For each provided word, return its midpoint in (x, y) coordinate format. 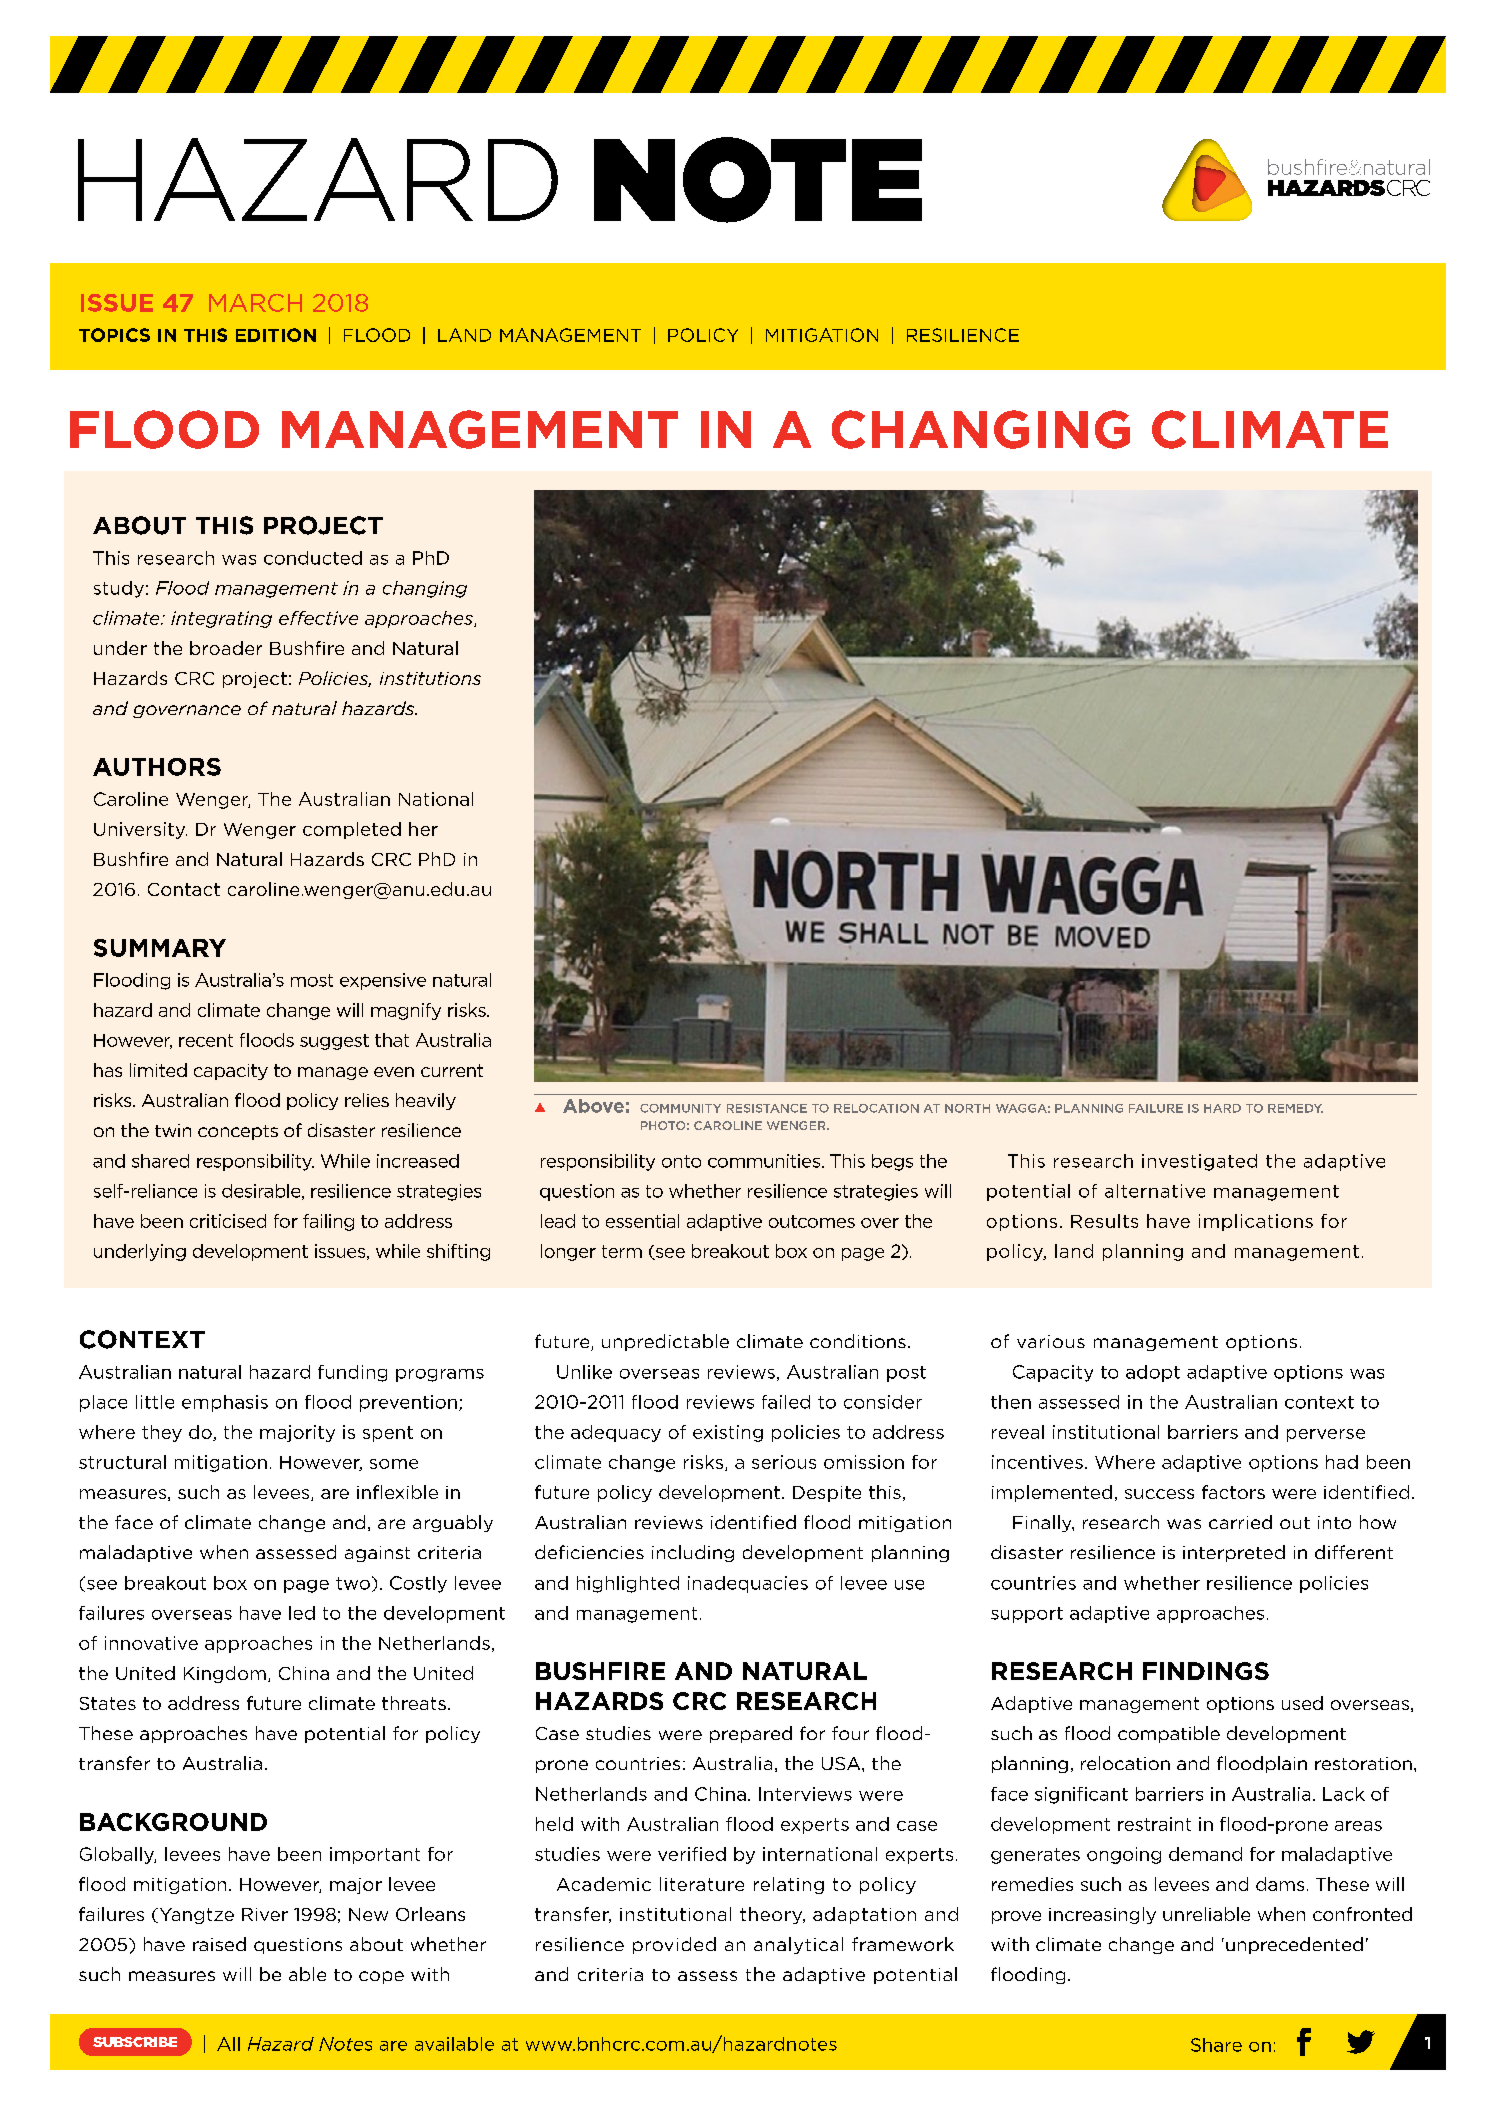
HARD (1222, 1108)
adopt (1153, 1373)
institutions (430, 678)
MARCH (255, 303)
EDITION (276, 335)
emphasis (225, 1403)
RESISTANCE (767, 1108)
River (265, 1914)
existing (728, 1433)
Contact (184, 889)
